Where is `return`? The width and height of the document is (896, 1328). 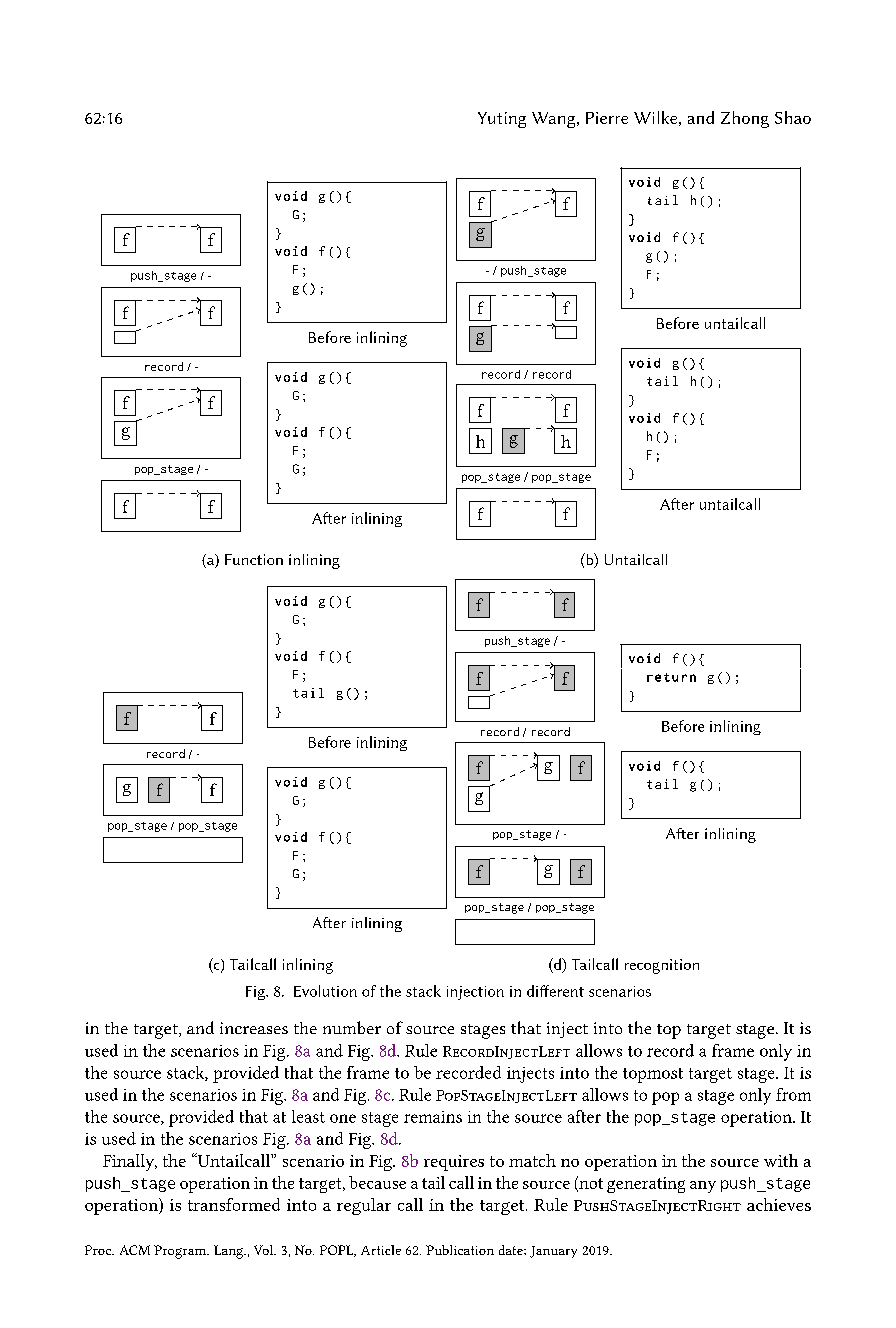
return is located at coordinates (671, 677).
